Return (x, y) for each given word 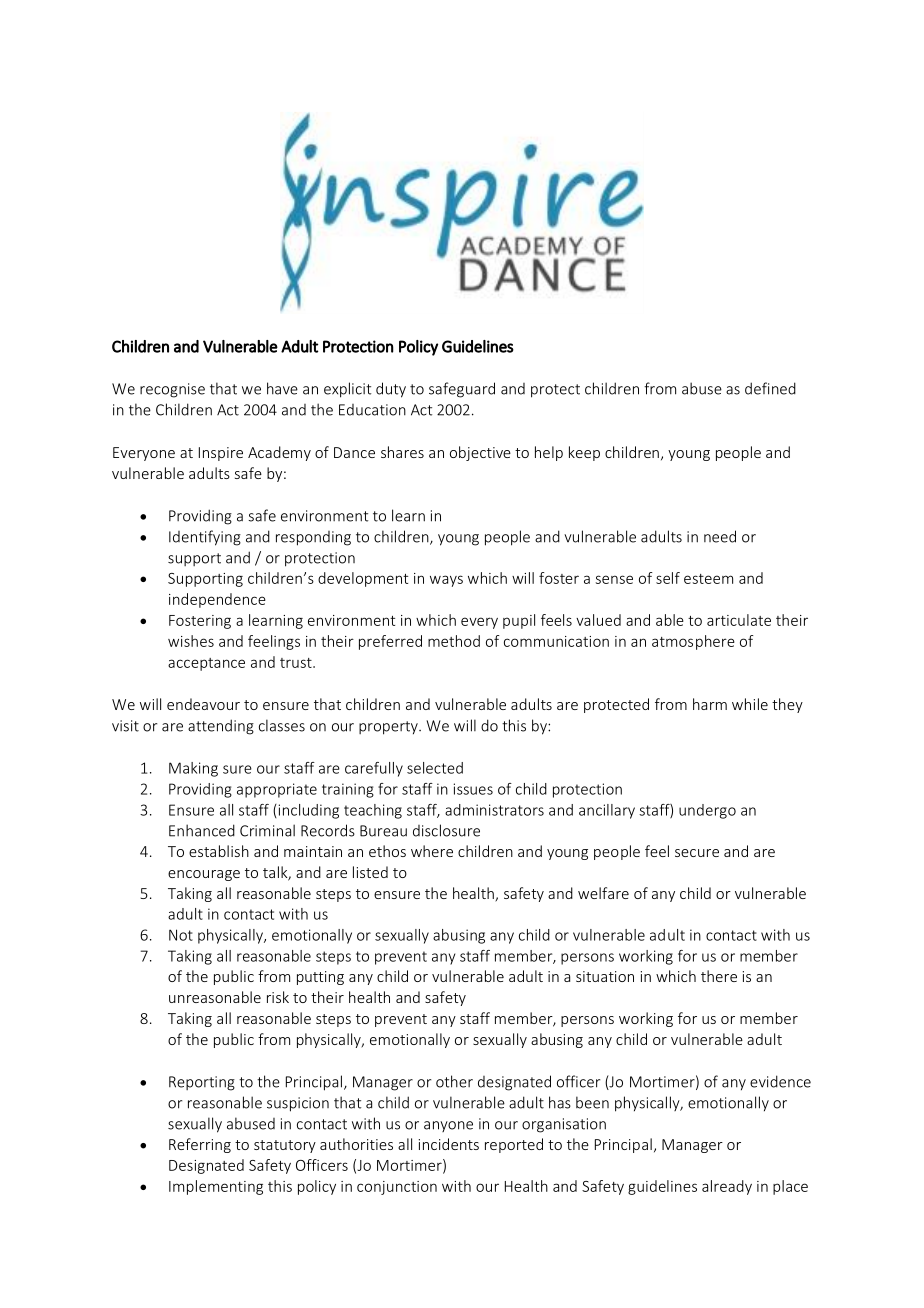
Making (193, 769)
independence (217, 600)
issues (473, 789)
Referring (200, 1145)
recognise (172, 390)
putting (320, 978)
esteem (708, 579)
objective (480, 453)
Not (181, 935)
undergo (707, 811)
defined (770, 388)
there (719, 976)
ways (446, 581)
